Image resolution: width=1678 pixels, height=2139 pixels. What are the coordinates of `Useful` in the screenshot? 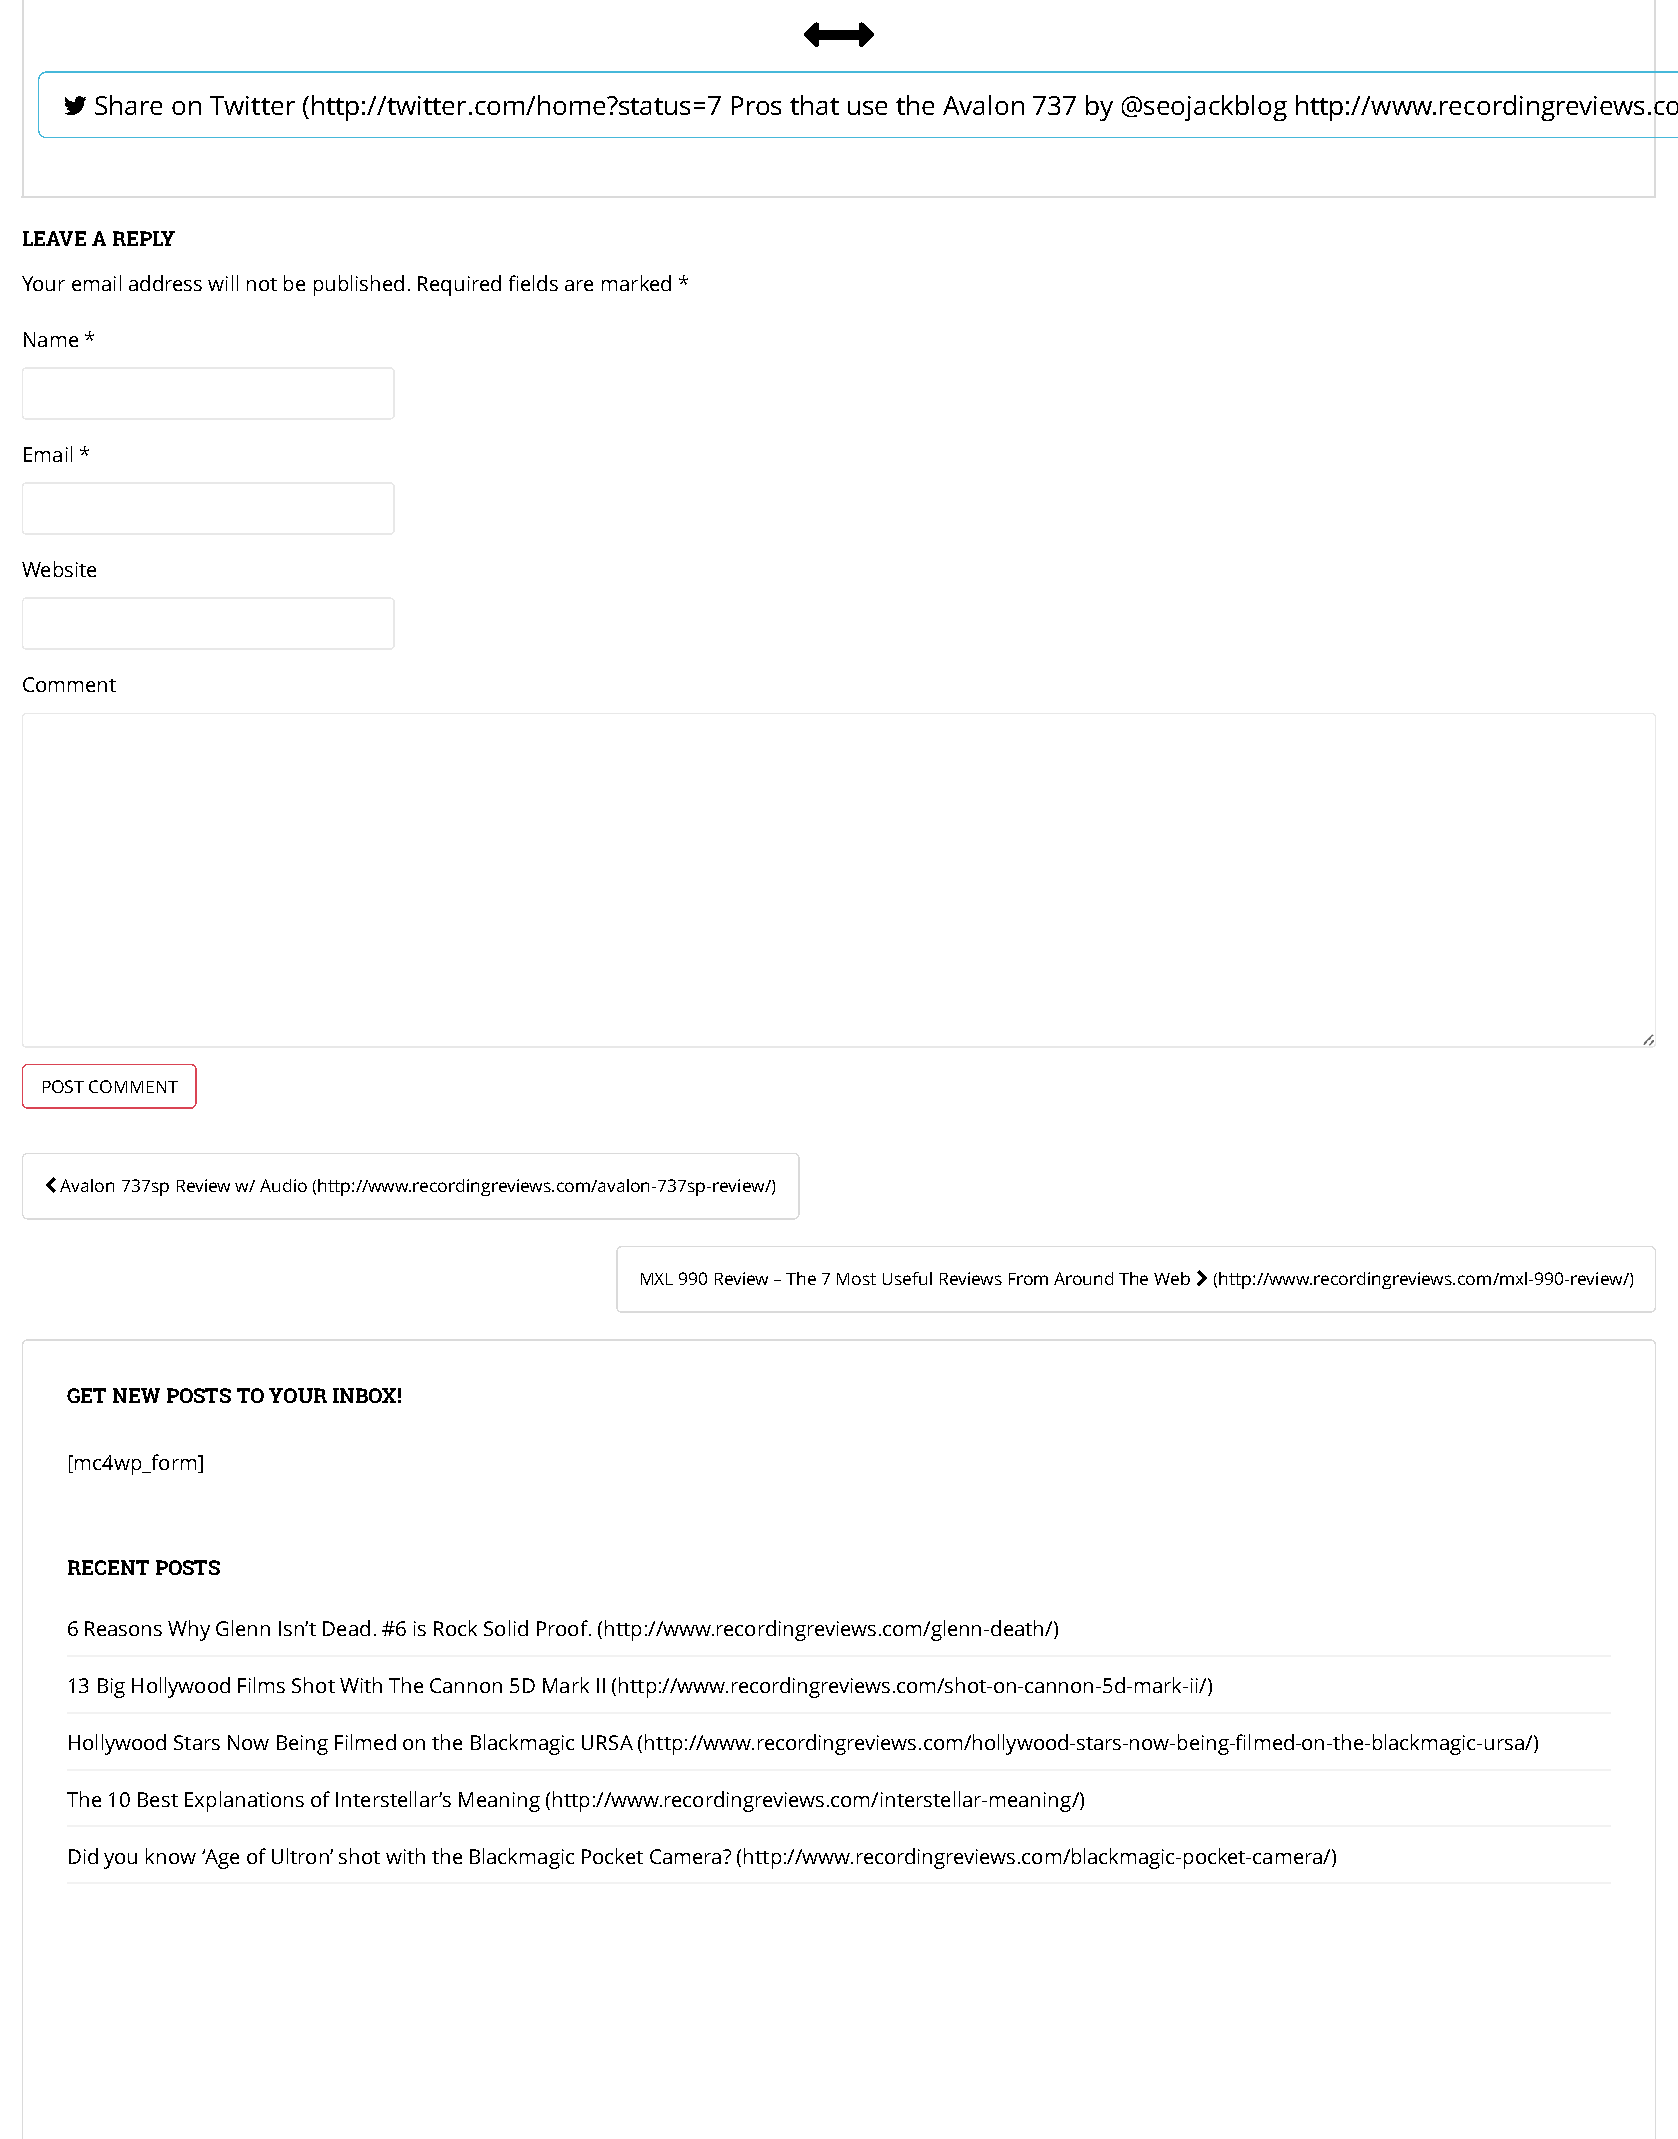 It's located at (907, 1278).
